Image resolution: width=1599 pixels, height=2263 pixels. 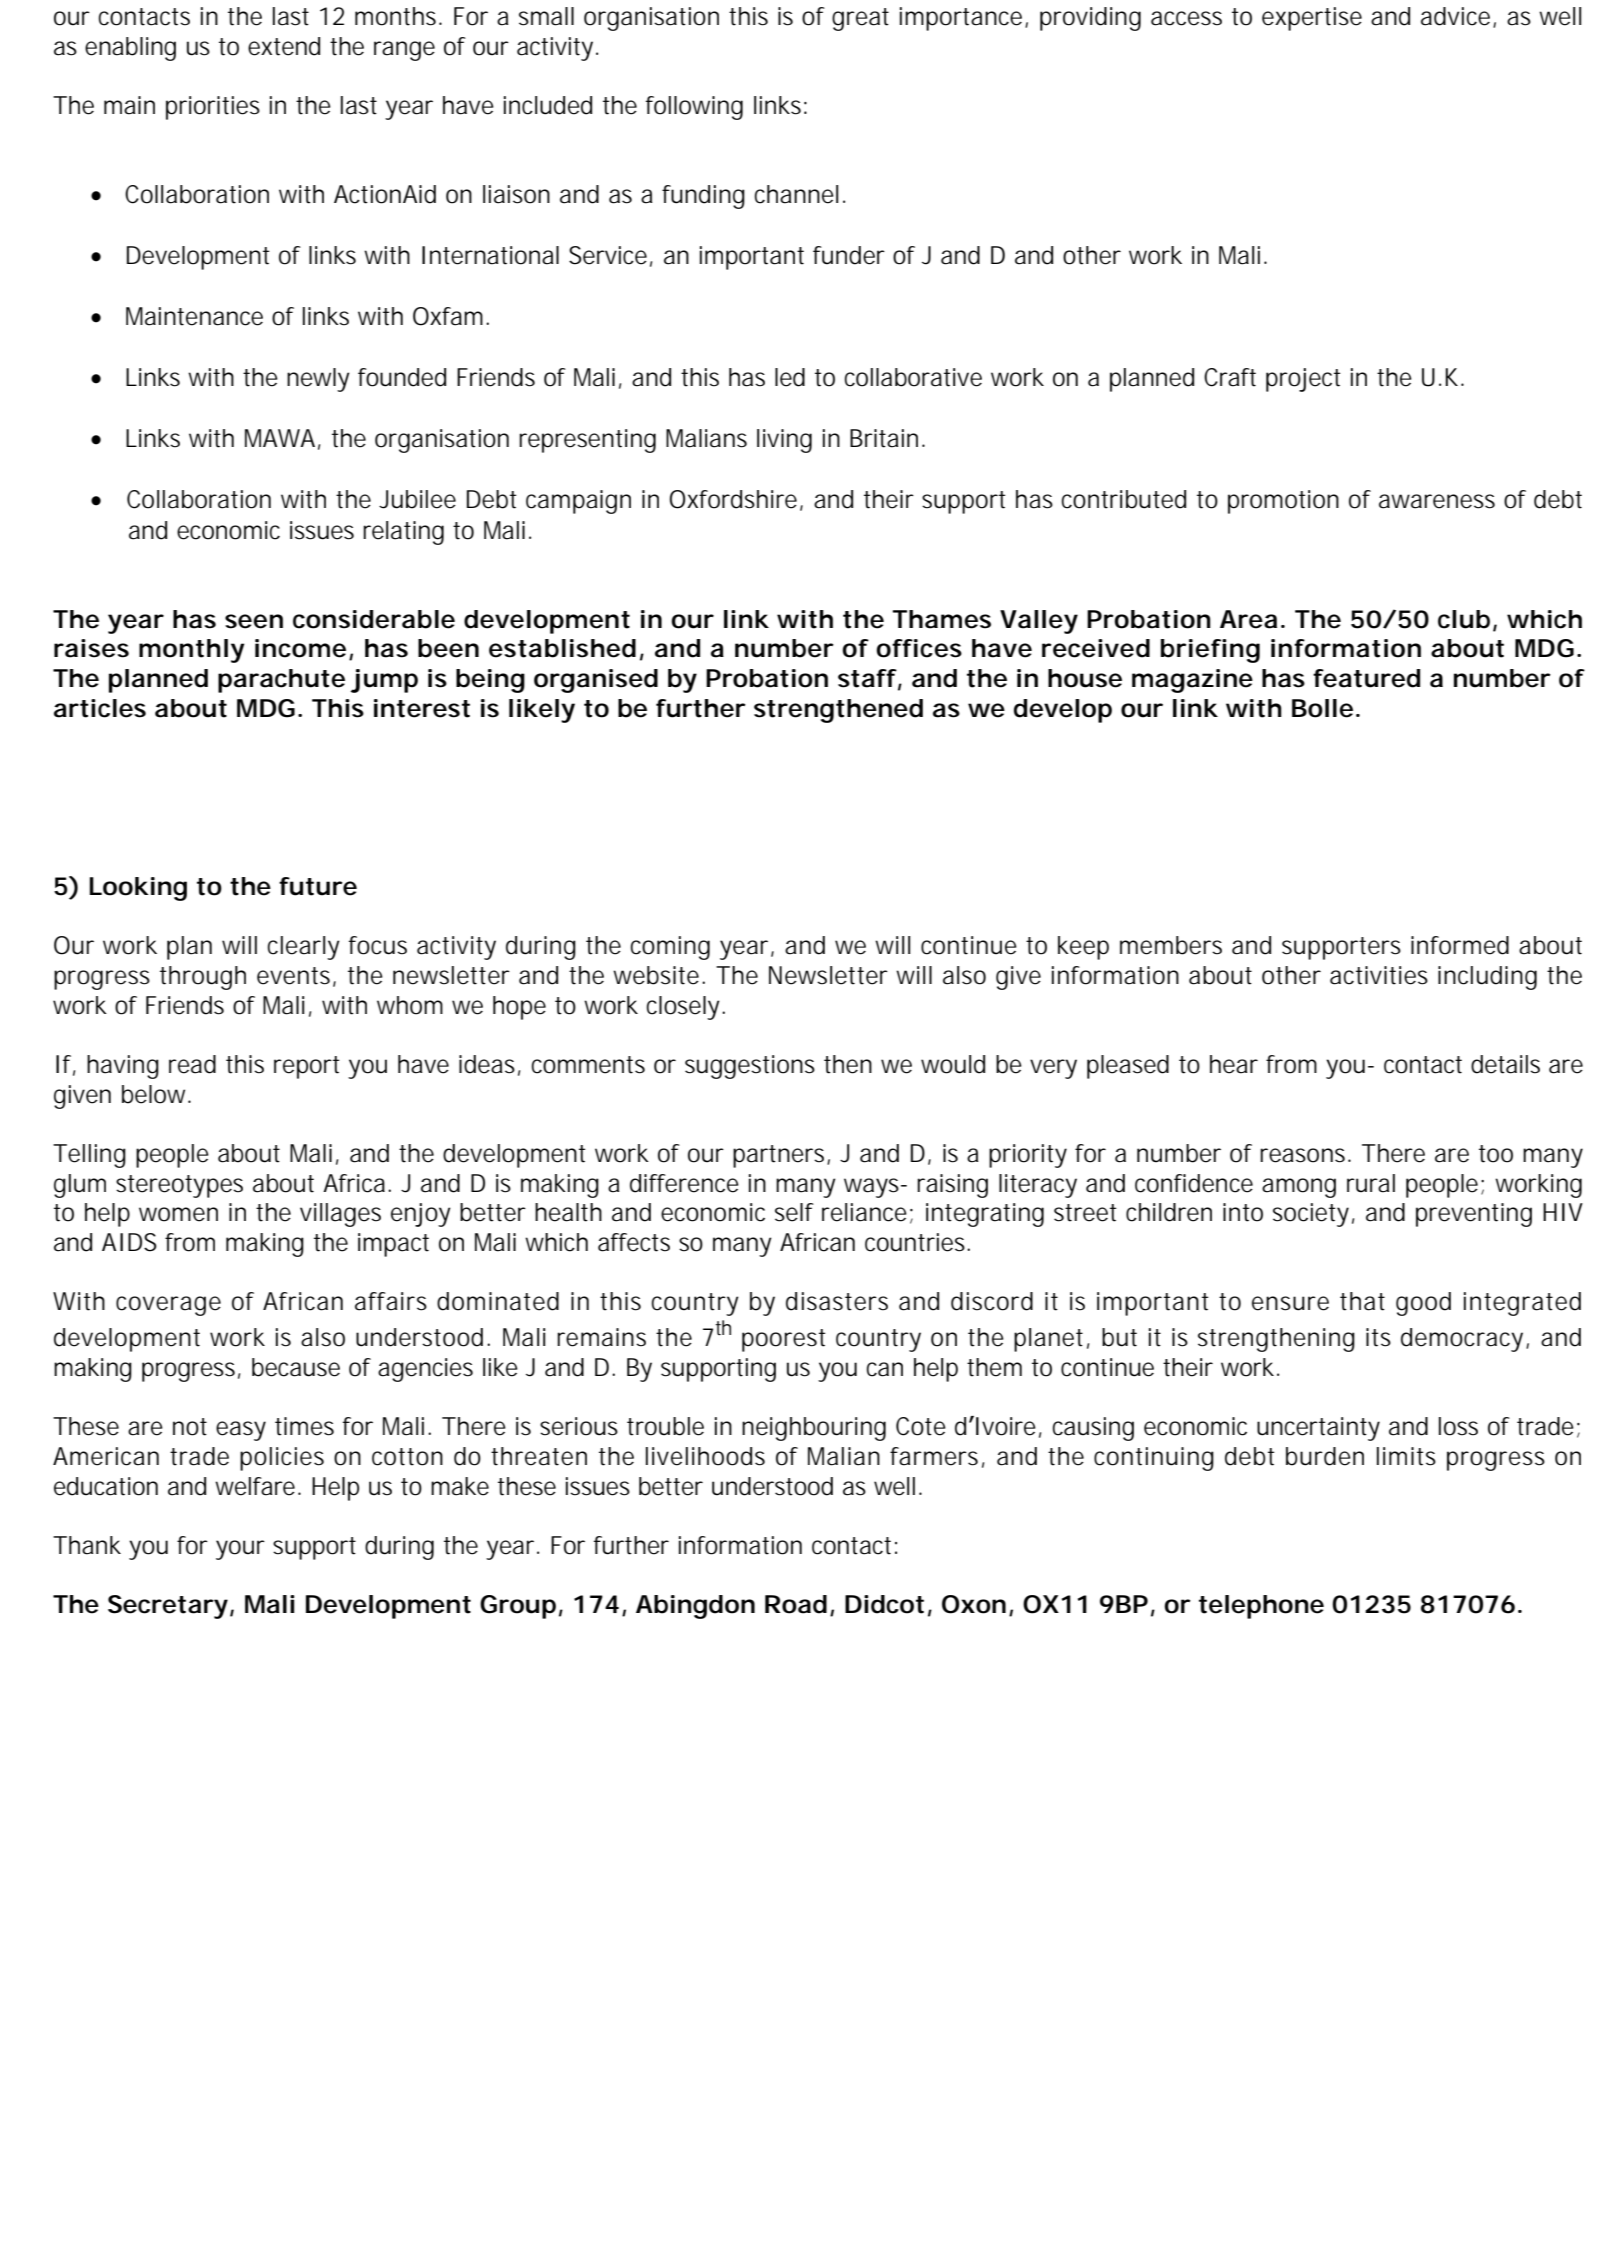 What do you see at coordinates (1371, 1183) in the image?
I see `rural` at bounding box center [1371, 1183].
